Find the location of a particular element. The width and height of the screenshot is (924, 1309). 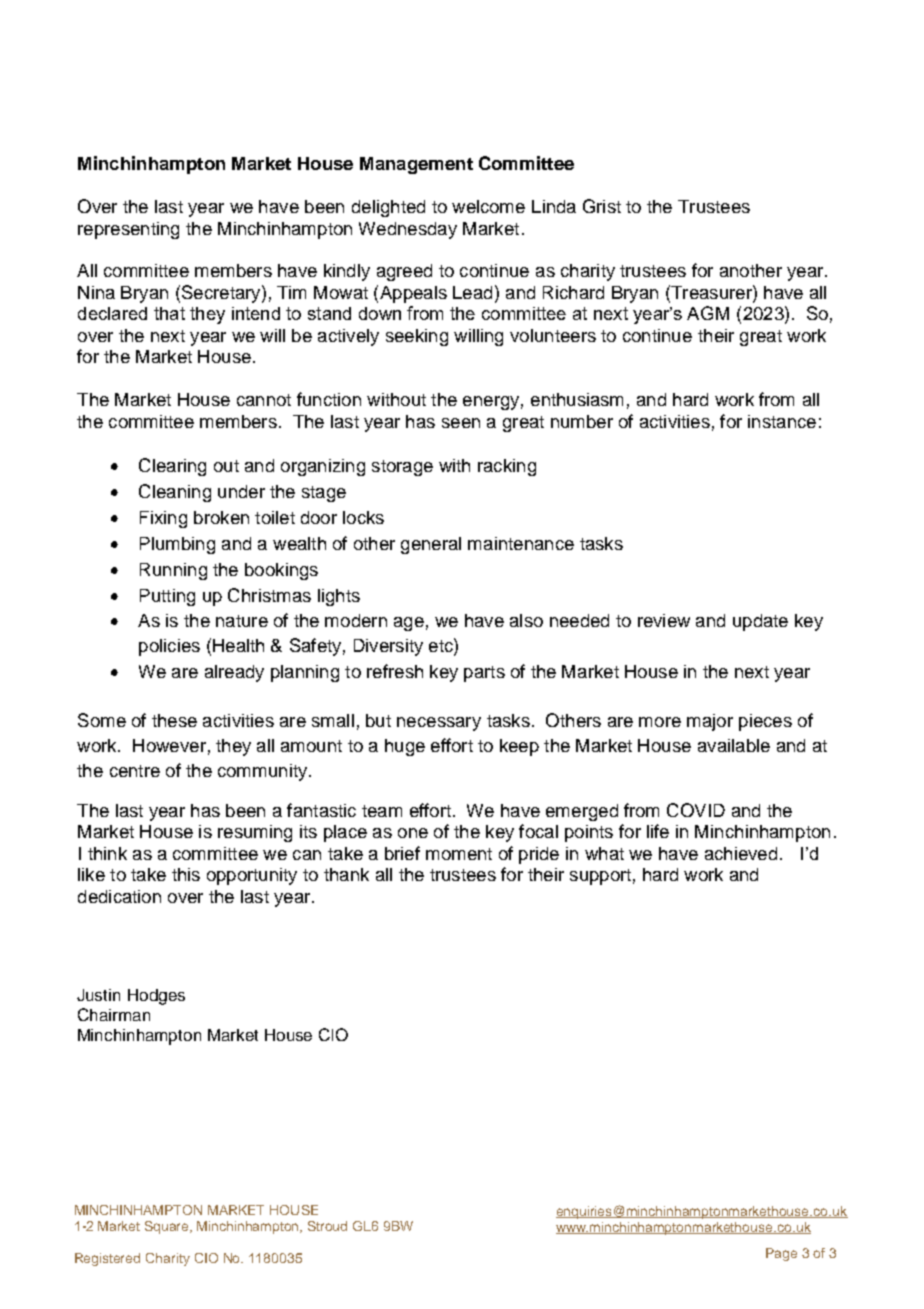

major is located at coordinates (710, 722).
